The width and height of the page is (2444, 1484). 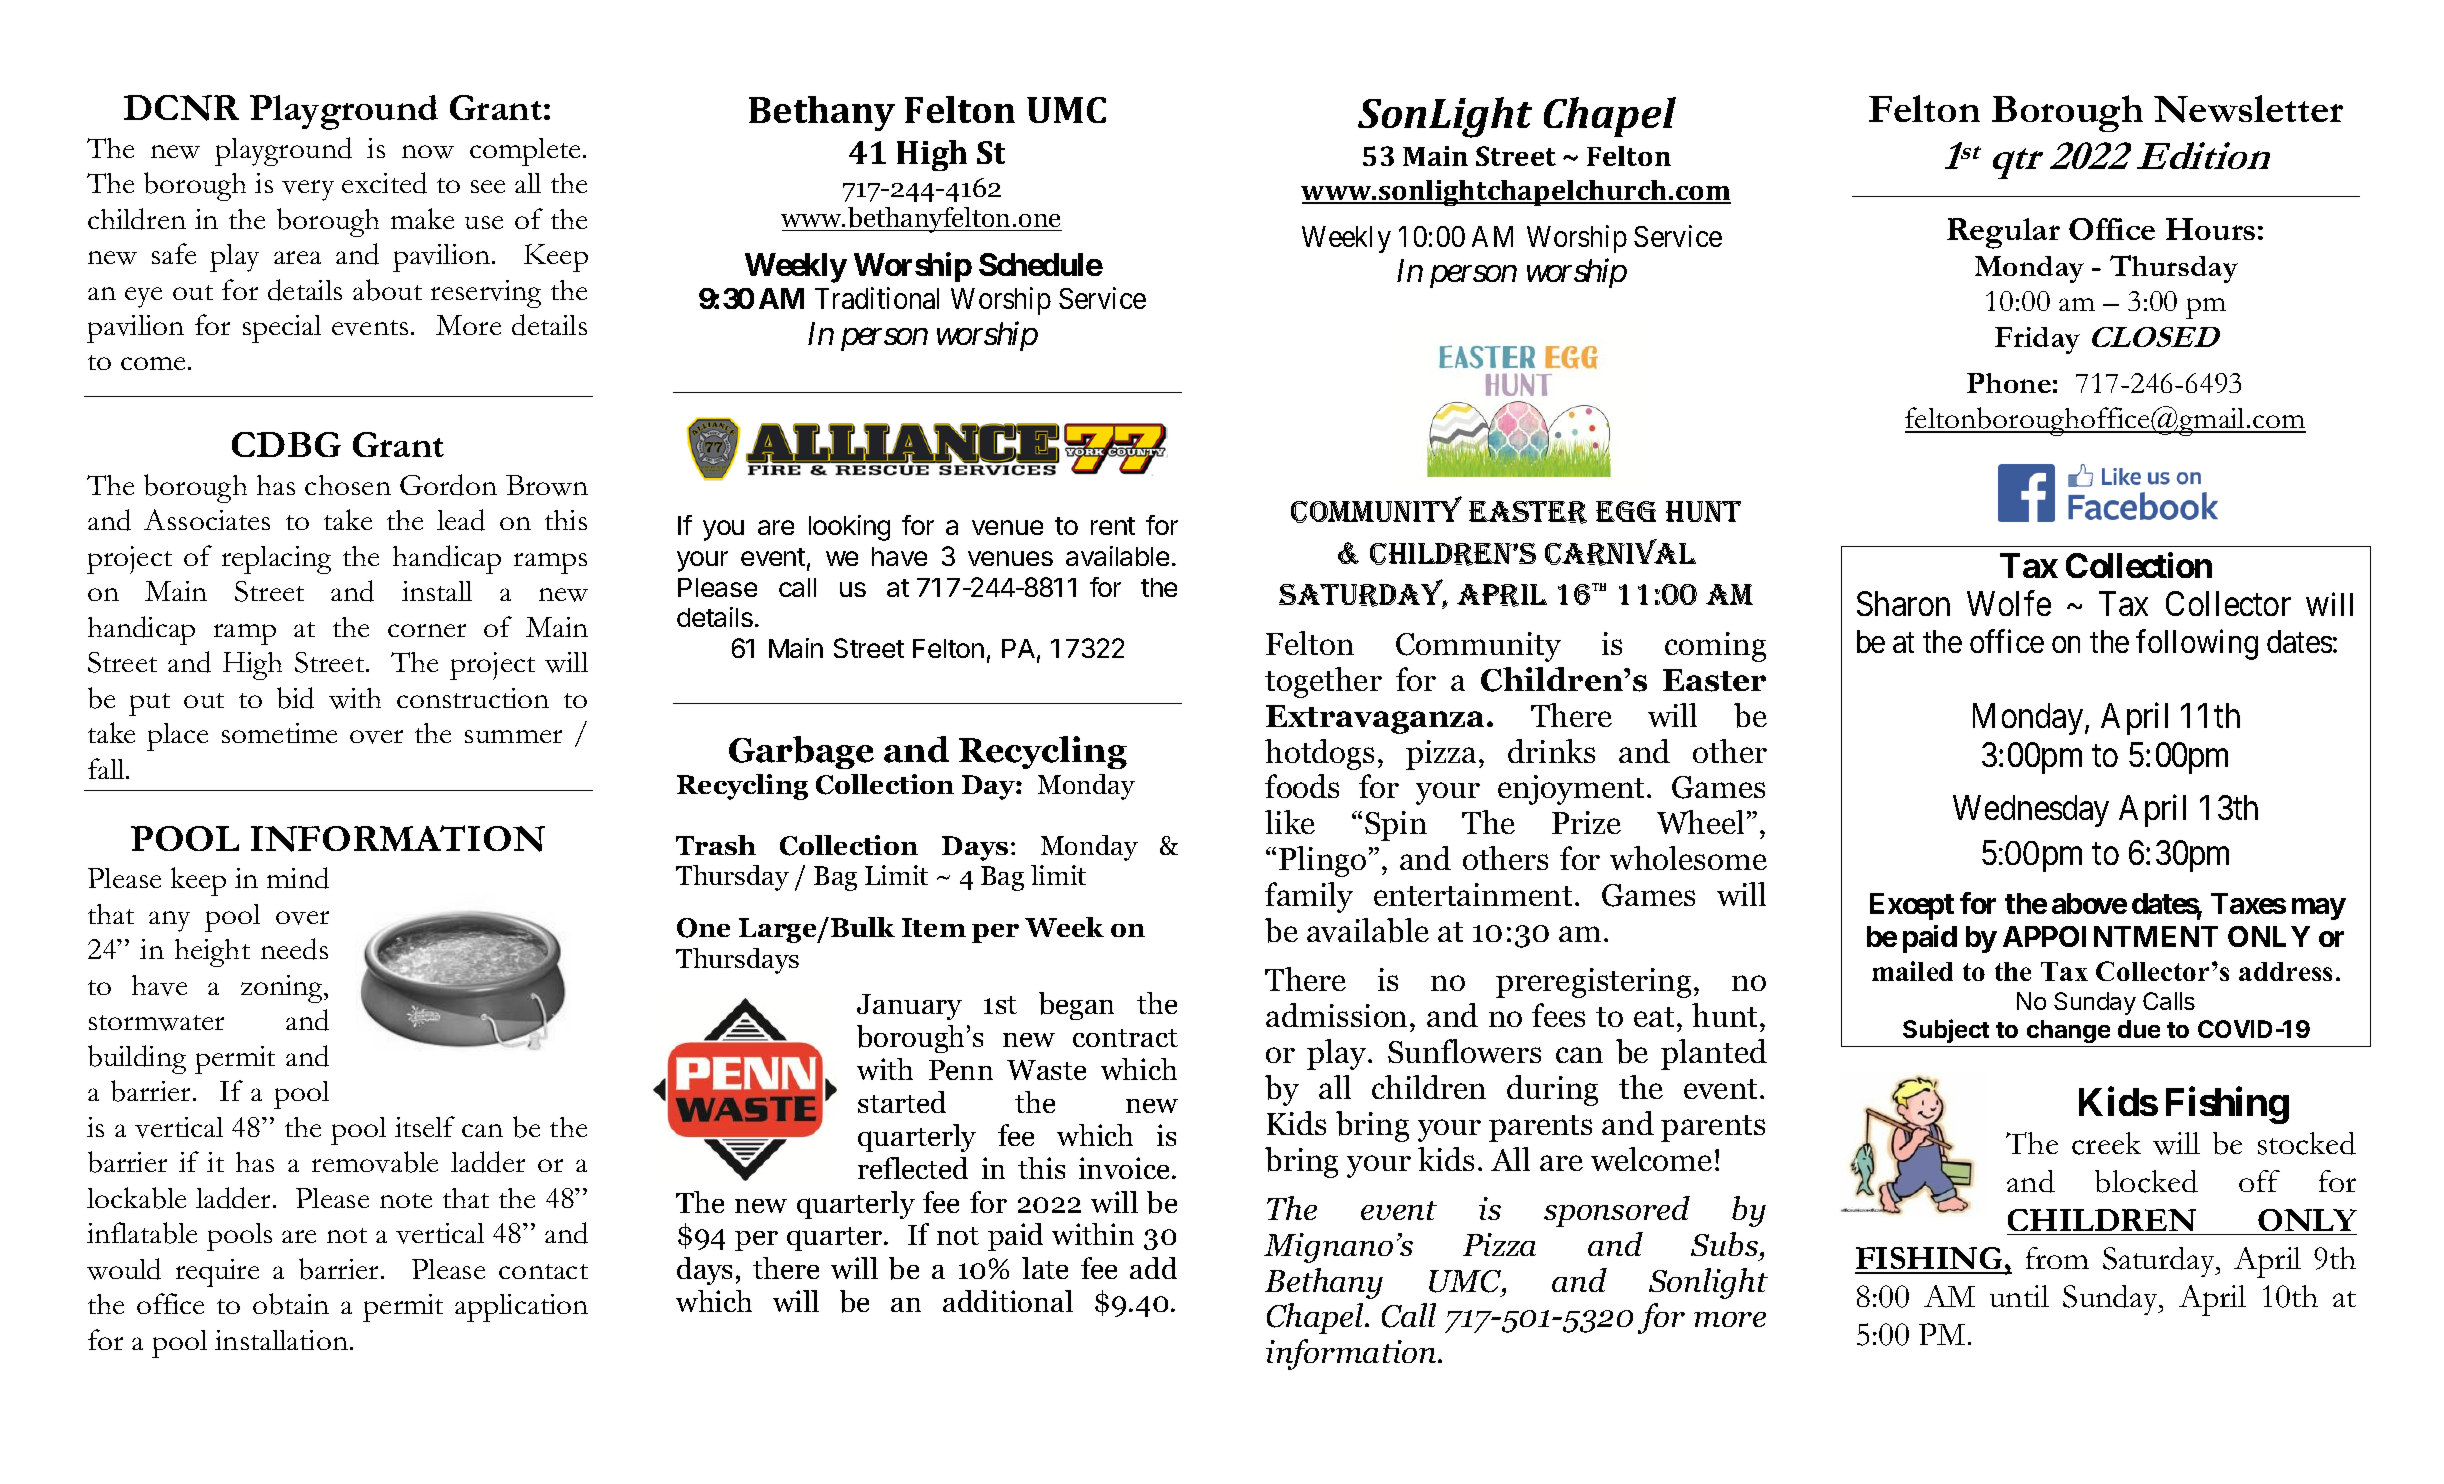 What do you see at coordinates (295, 698) in the page?
I see `bid` at bounding box center [295, 698].
